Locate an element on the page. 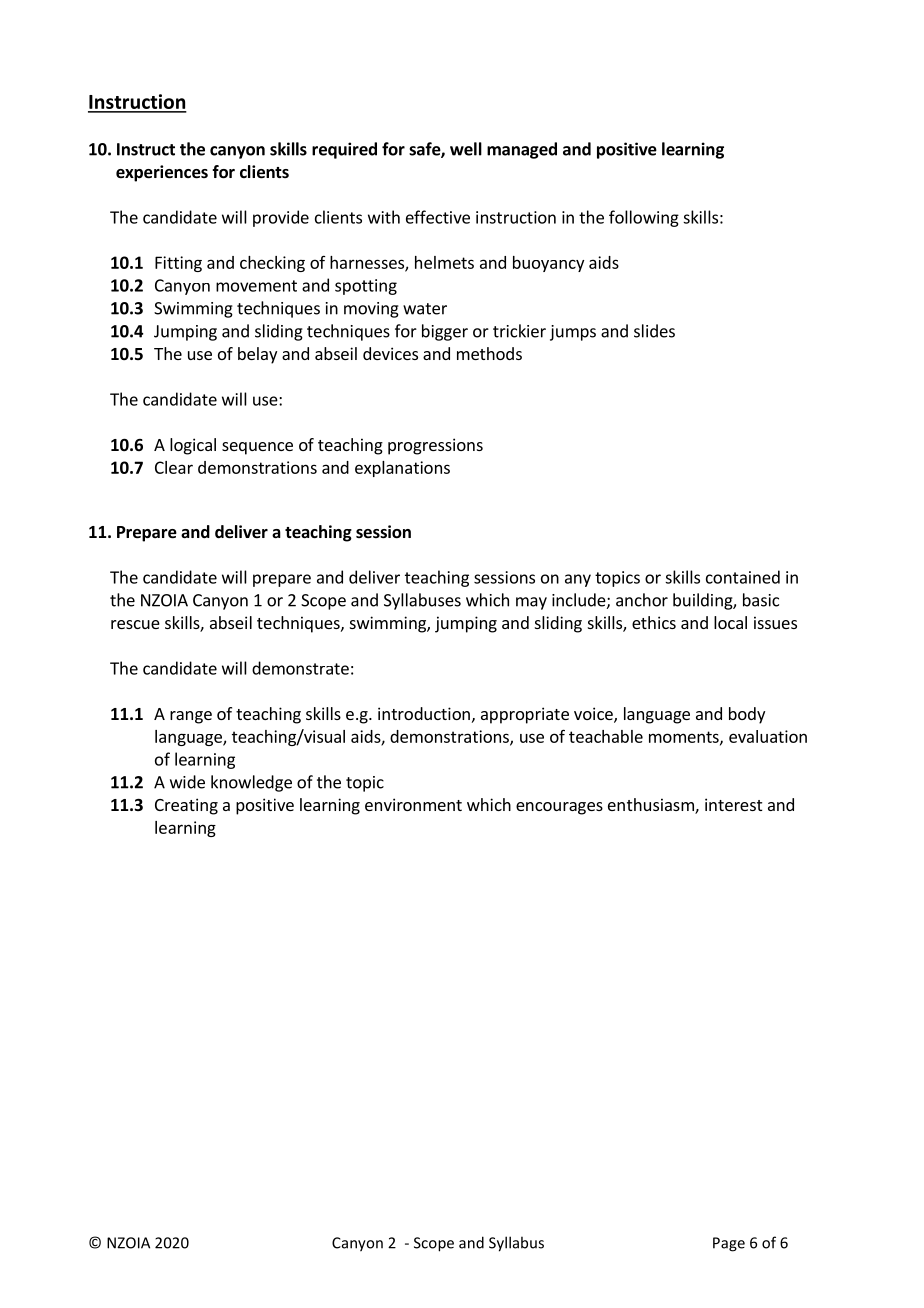 The height and width of the document is (1308, 924). well is located at coordinates (466, 149).
